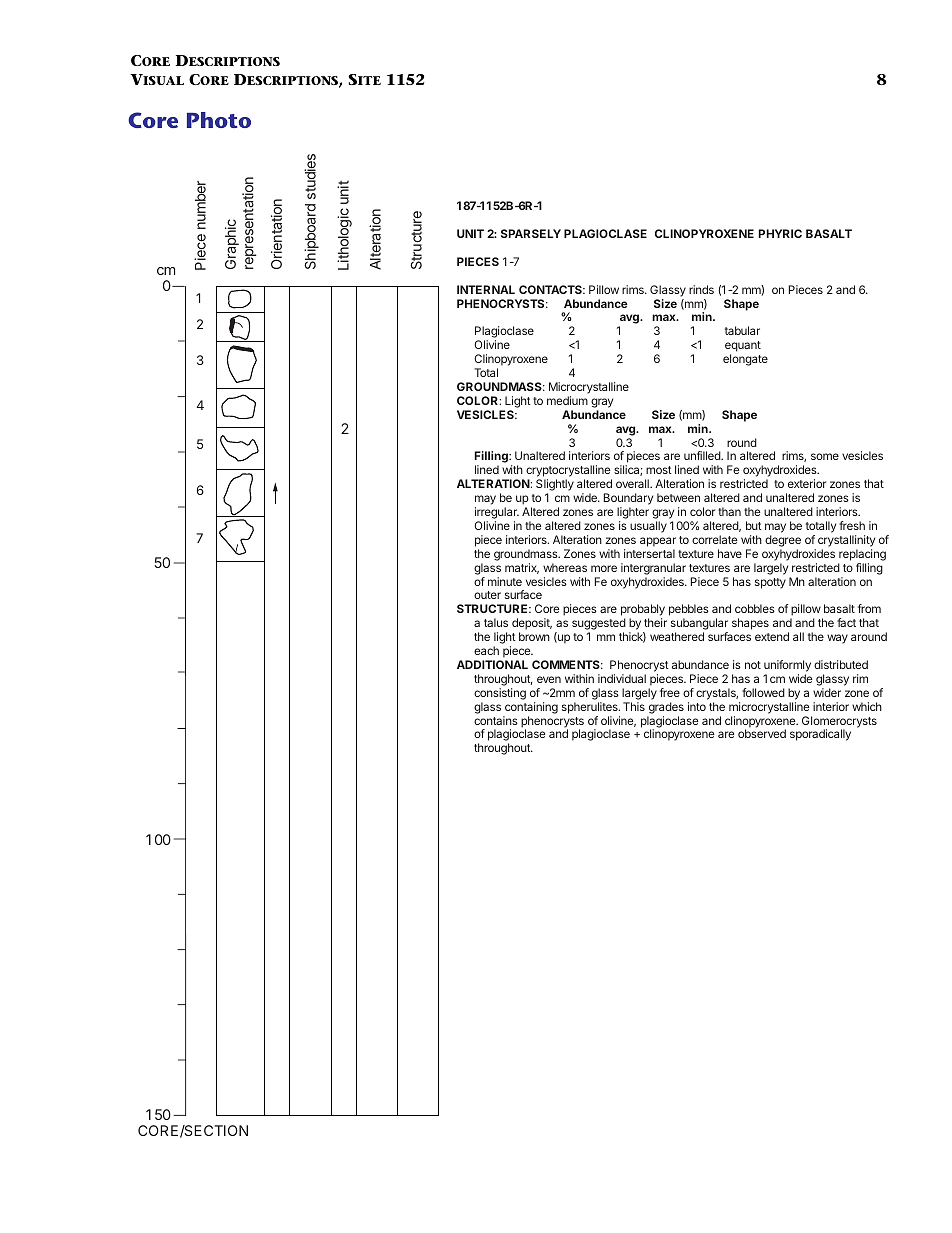 This document has height=1233, width=952. Describe the element at coordinates (531, 708) in the document. I see `containing` at that location.
